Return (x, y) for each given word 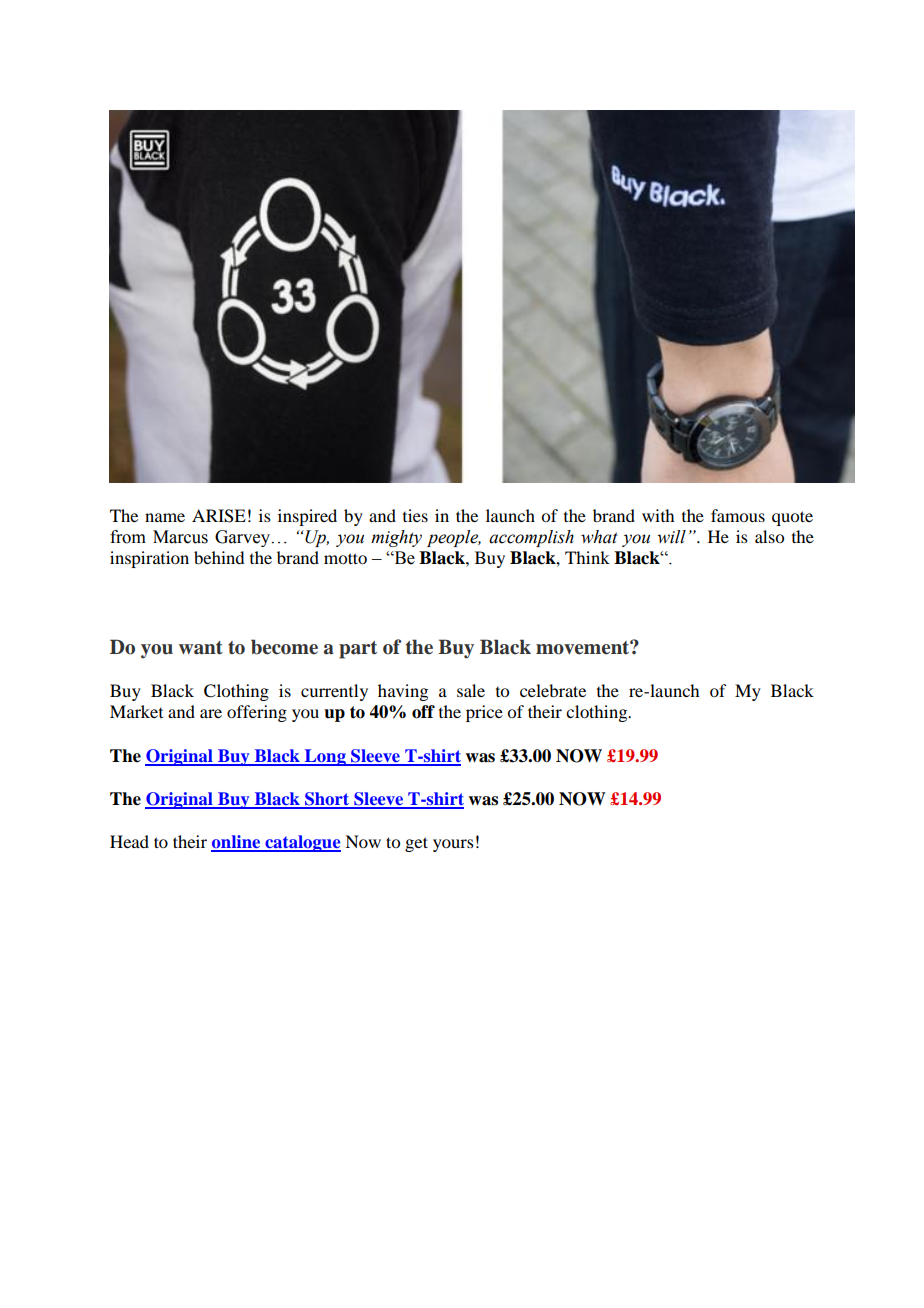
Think (587, 557)
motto (345, 558)
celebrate (553, 690)
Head (129, 841)
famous (738, 515)
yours (453, 845)
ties (415, 515)
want (201, 648)
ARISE (219, 516)
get (416, 844)
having (403, 692)
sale (471, 690)
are (211, 713)
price (484, 713)
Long (325, 757)
